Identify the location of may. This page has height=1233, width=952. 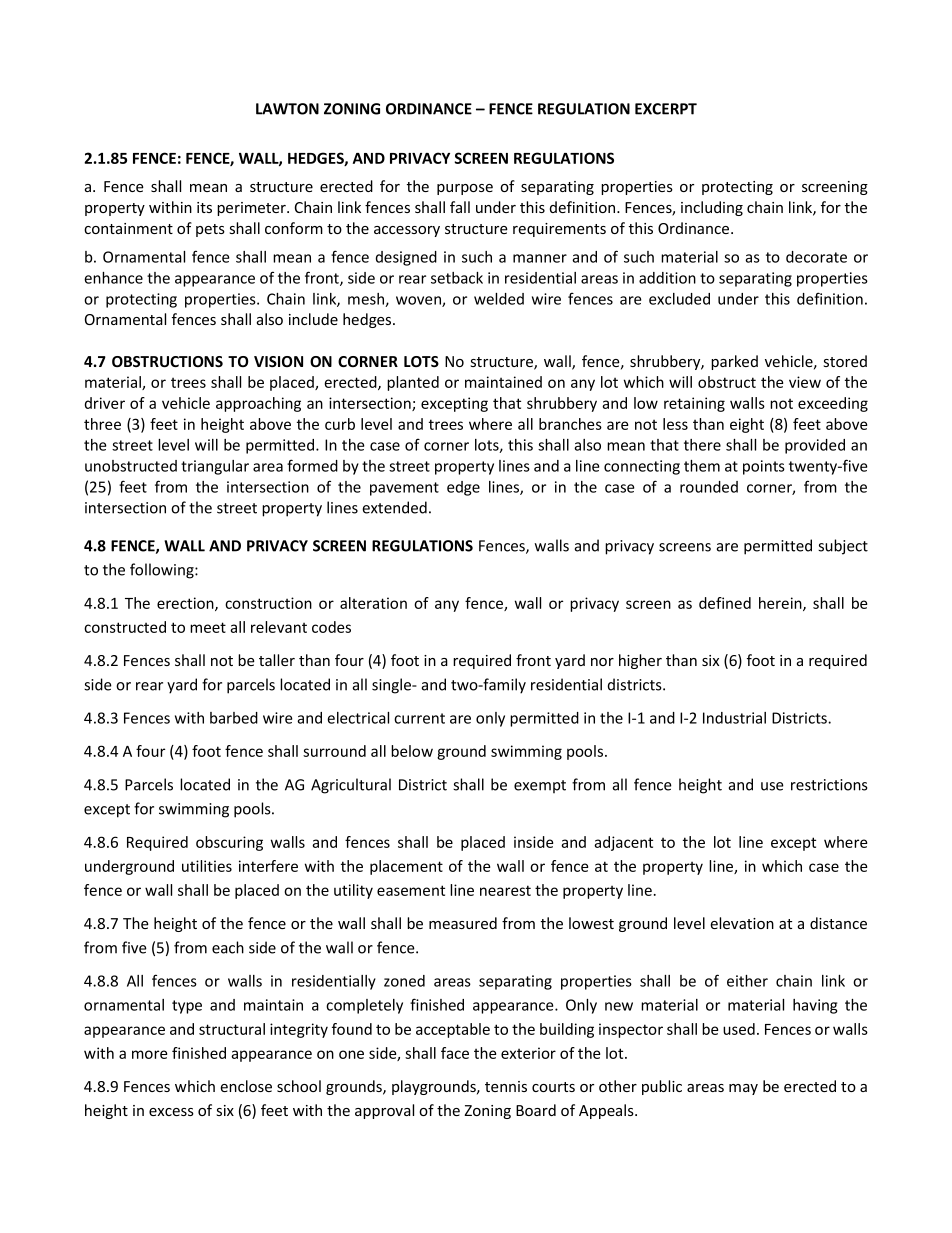
(743, 1089).
